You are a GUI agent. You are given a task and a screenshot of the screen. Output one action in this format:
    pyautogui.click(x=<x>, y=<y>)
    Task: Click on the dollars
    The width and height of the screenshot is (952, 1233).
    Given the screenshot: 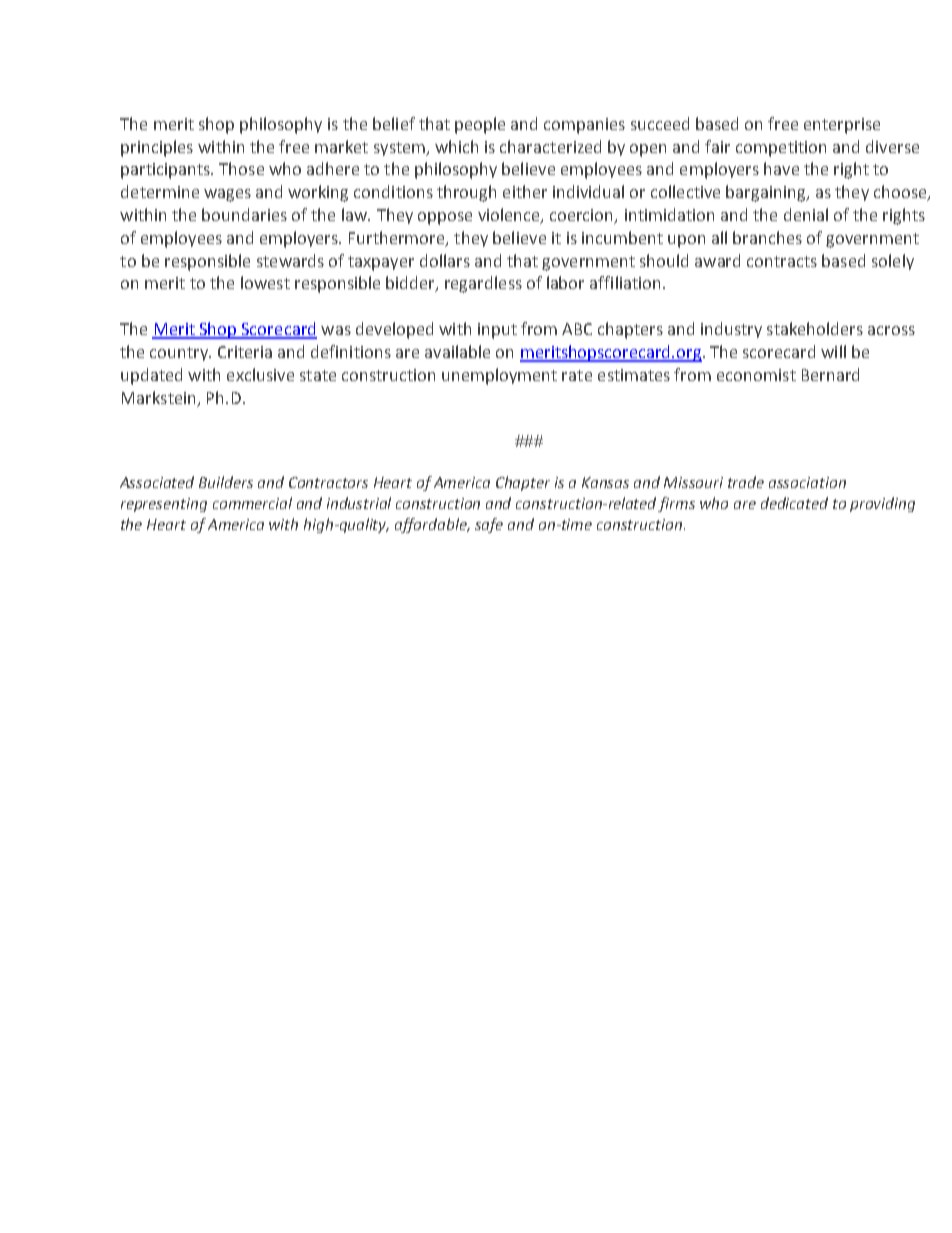 What is the action you would take?
    pyautogui.click(x=445, y=260)
